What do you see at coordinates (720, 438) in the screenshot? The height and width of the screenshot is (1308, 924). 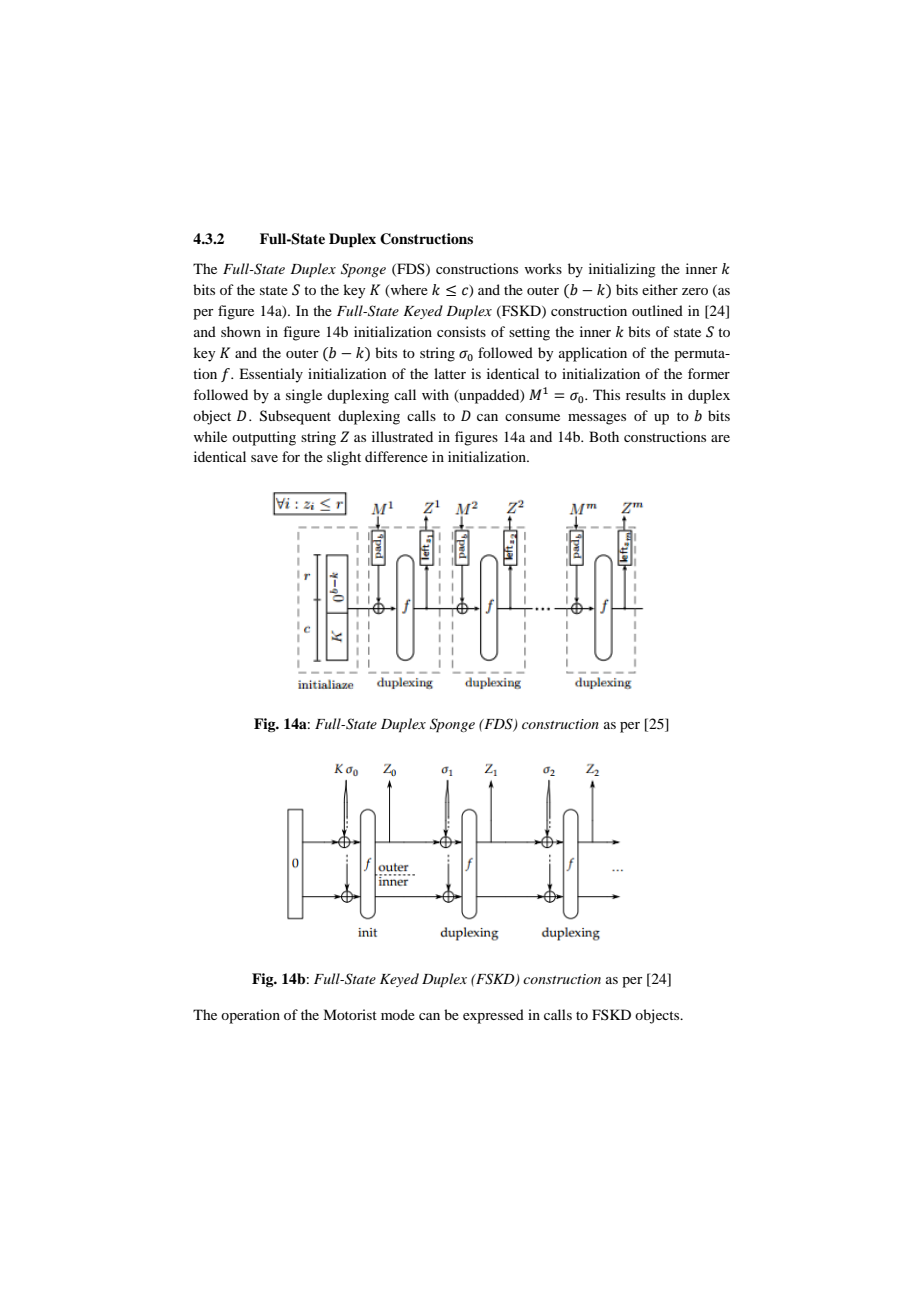 I see `are` at bounding box center [720, 438].
